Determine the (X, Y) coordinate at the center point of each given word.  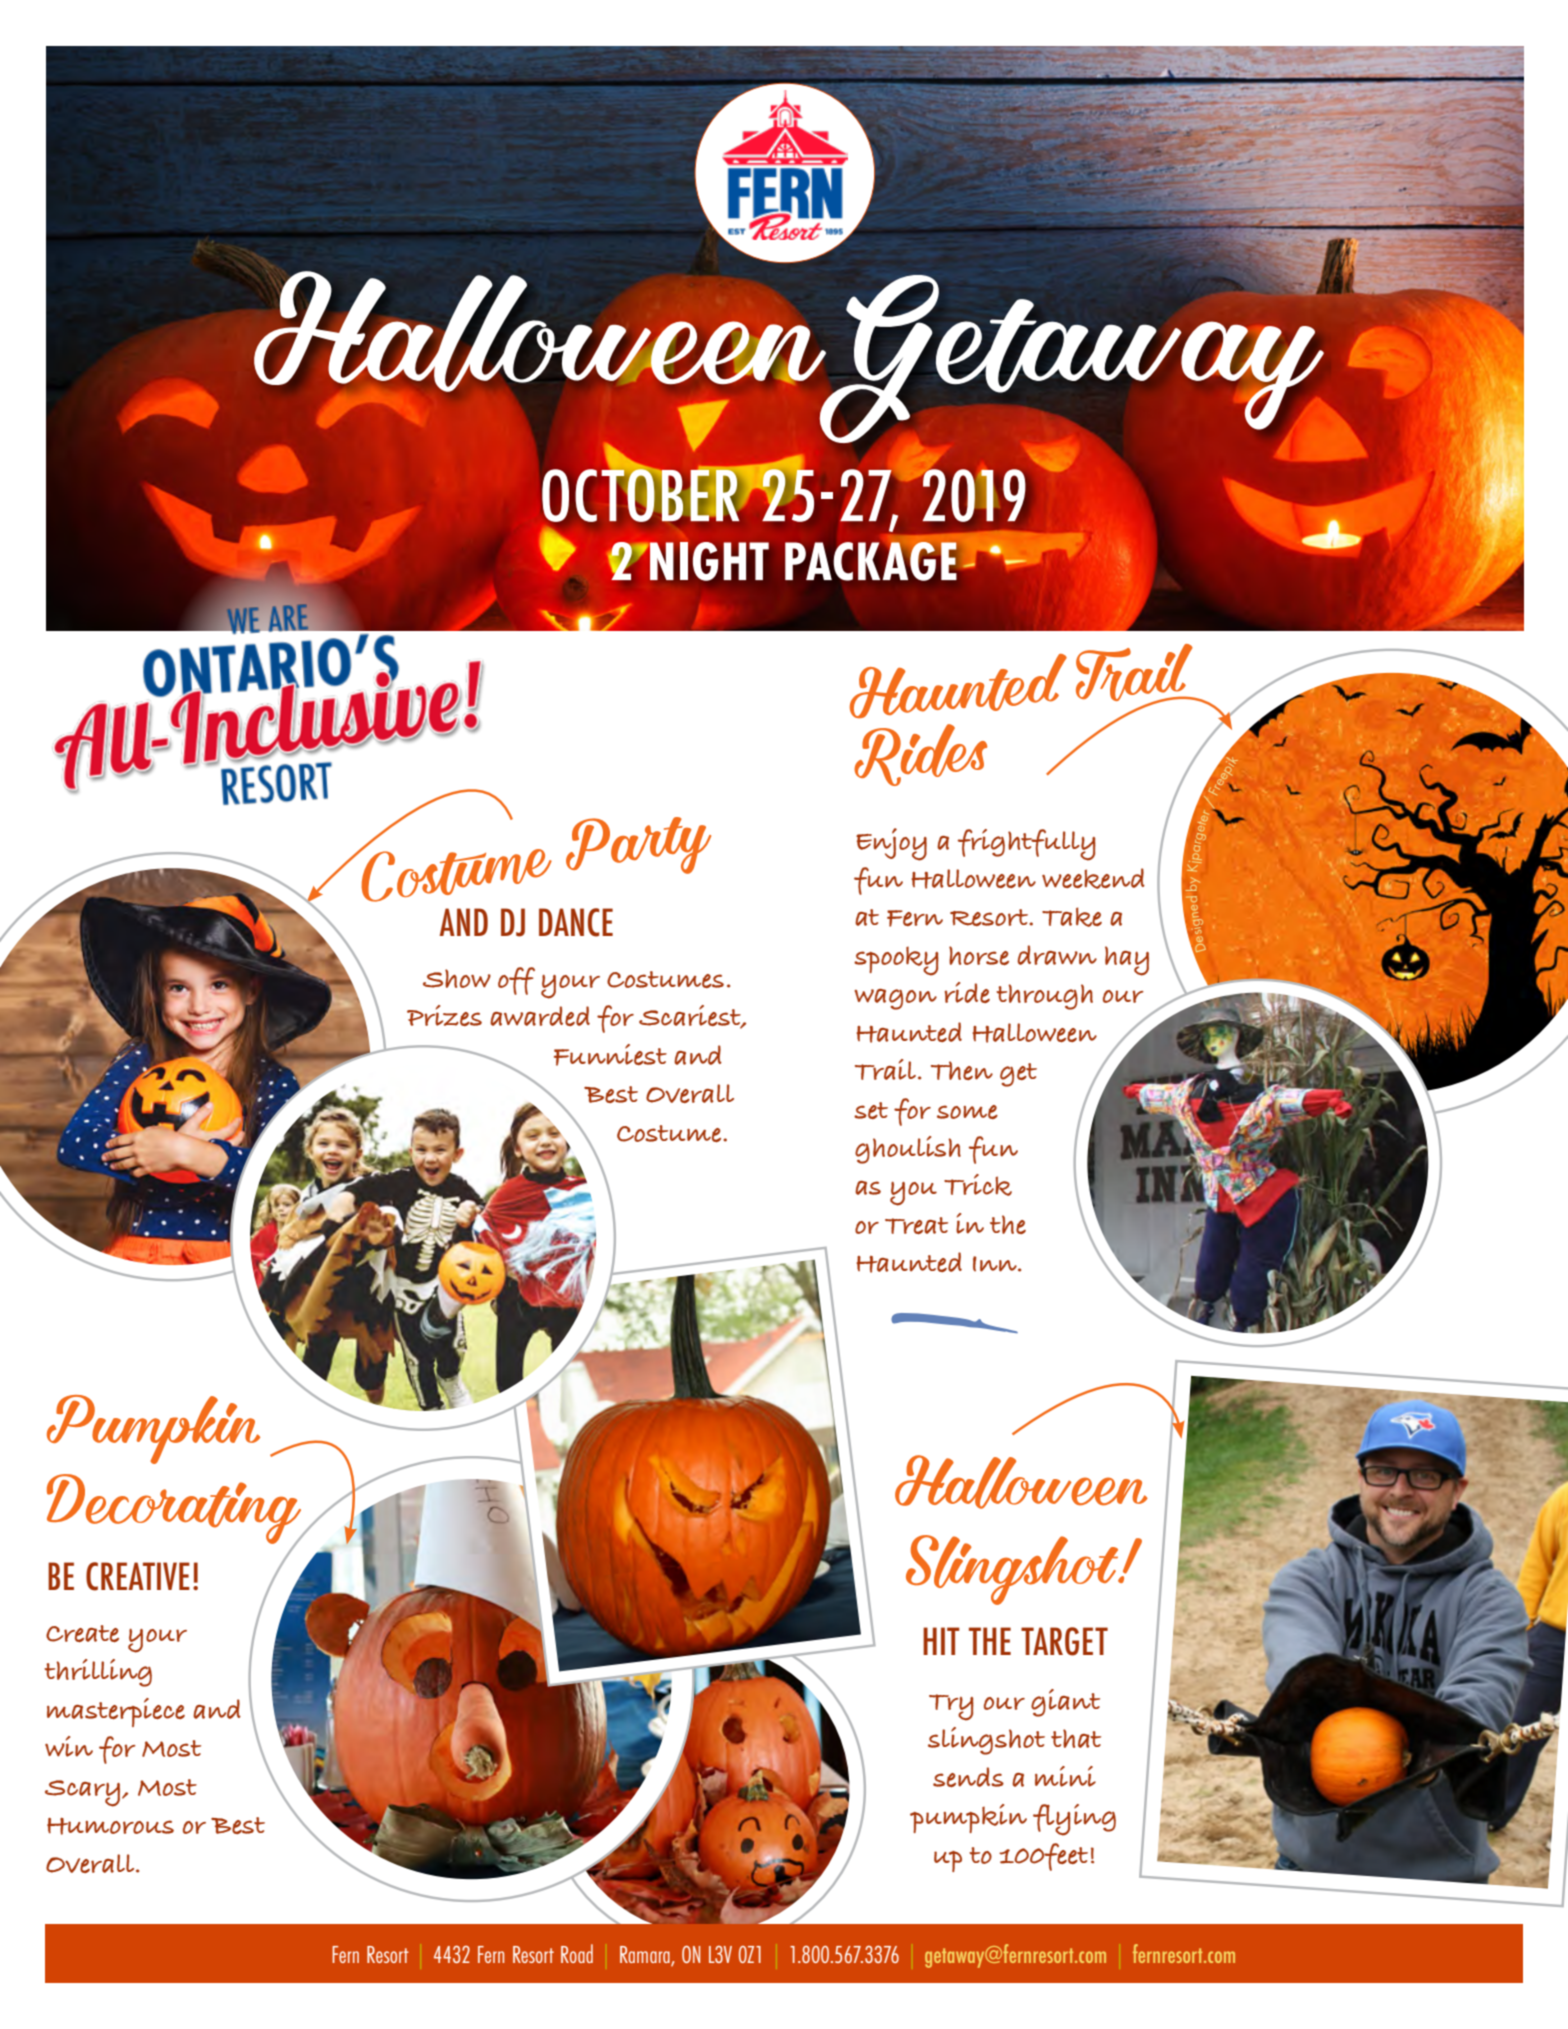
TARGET (1064, 1641)
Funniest (610, 1055)
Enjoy (891, 844)
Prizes (444, 1015)
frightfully (1026, 845)
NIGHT (708, 561)
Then (962, 1070)
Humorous (110, 1826)
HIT (941, 1641)
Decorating (175, 1513)
